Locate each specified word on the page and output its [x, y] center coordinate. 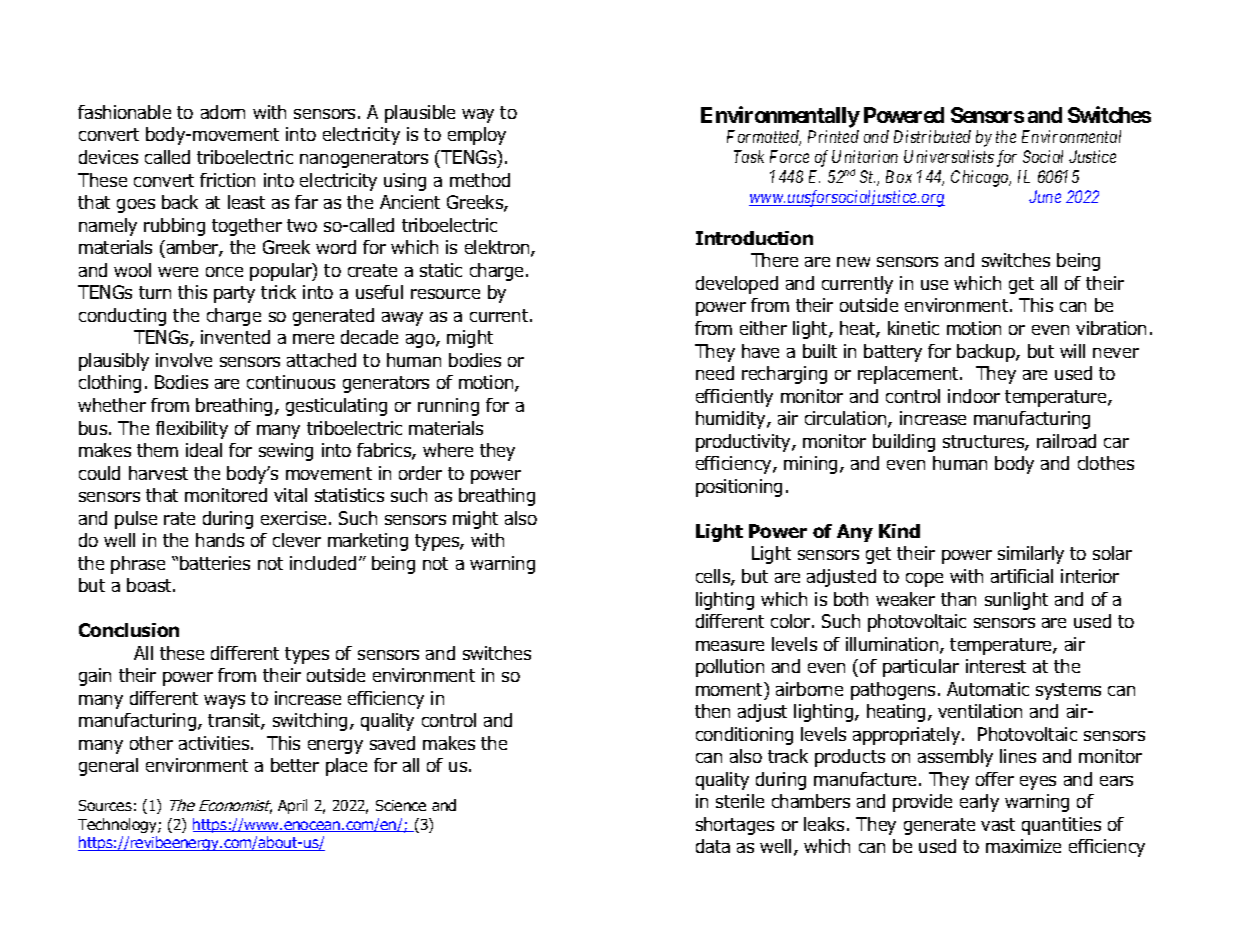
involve [184, 360]
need [715, 373]
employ [477, 136]
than [958, 599]
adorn [223, 112]
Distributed [932, 136]
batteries [215, 563]
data [713, 846]
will [1072, 351]
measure [730, 646]
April [292, 806]
